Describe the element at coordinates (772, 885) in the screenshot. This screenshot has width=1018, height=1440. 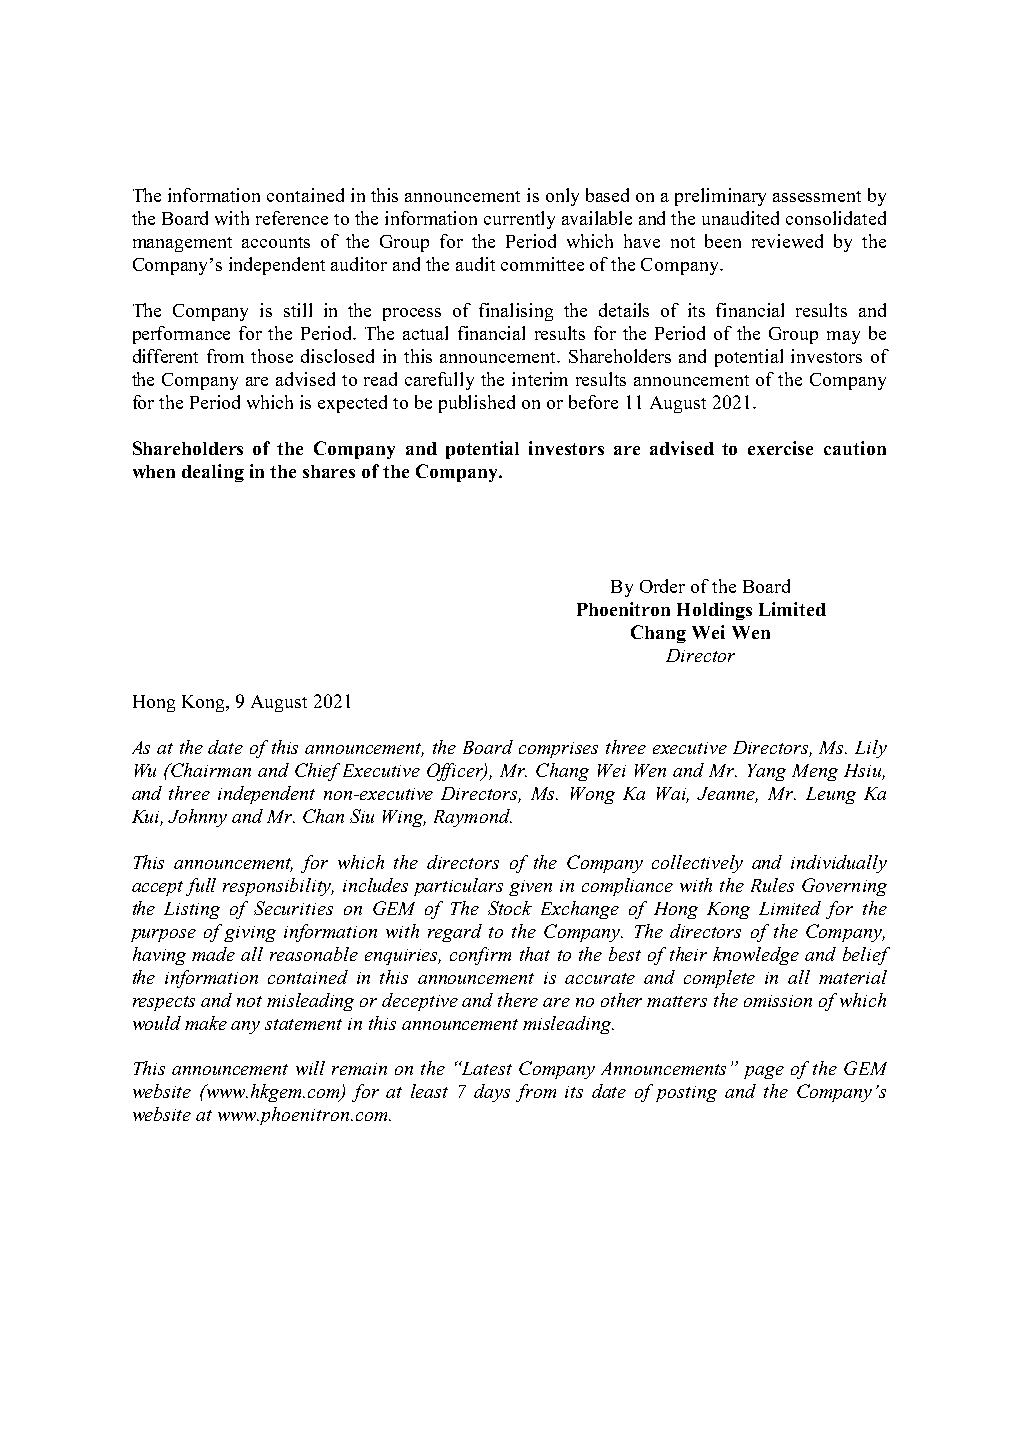
I see `Rules` at that location.
